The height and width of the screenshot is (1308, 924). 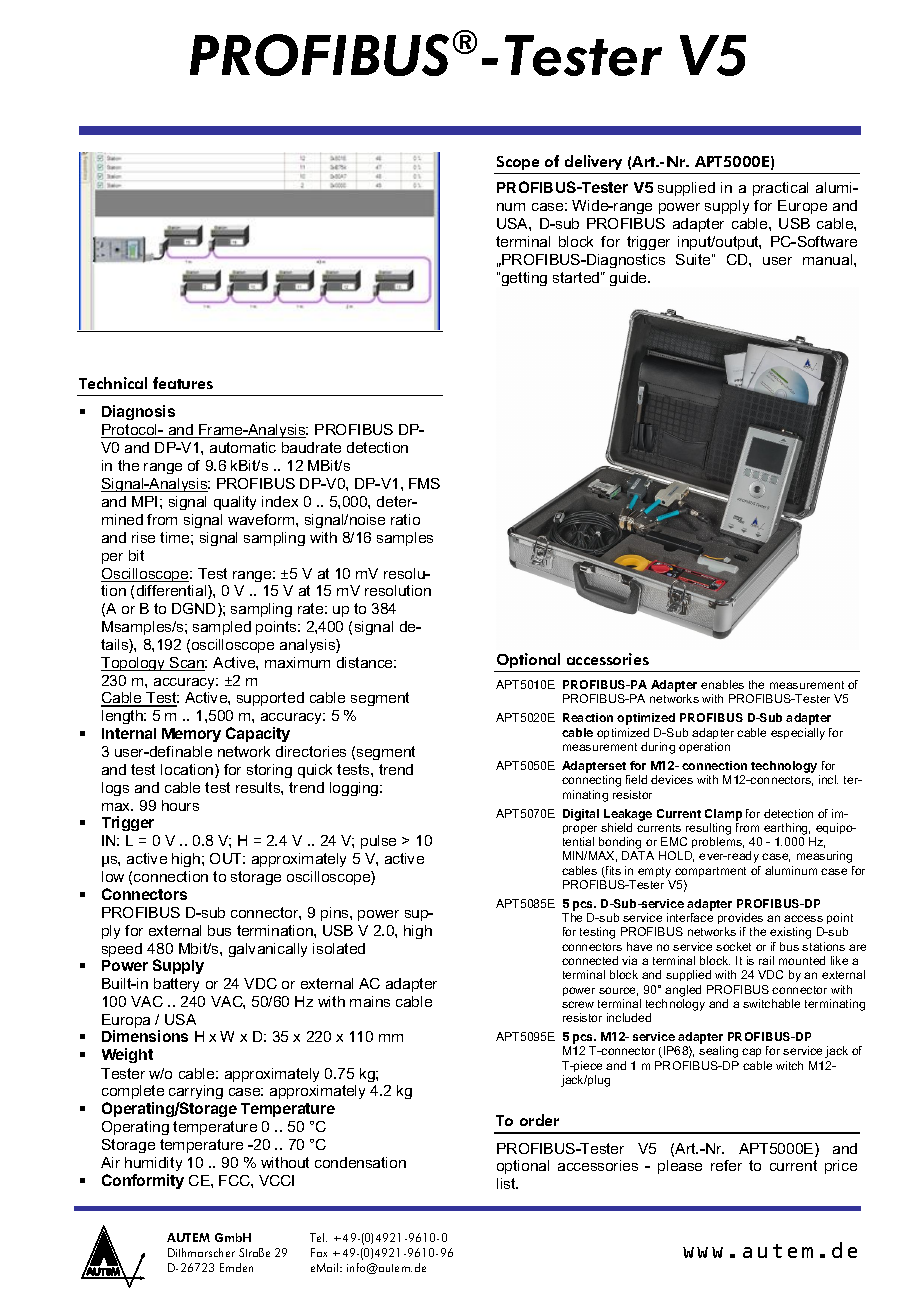 I want to click on FMS, so click(x=424, y=483).
